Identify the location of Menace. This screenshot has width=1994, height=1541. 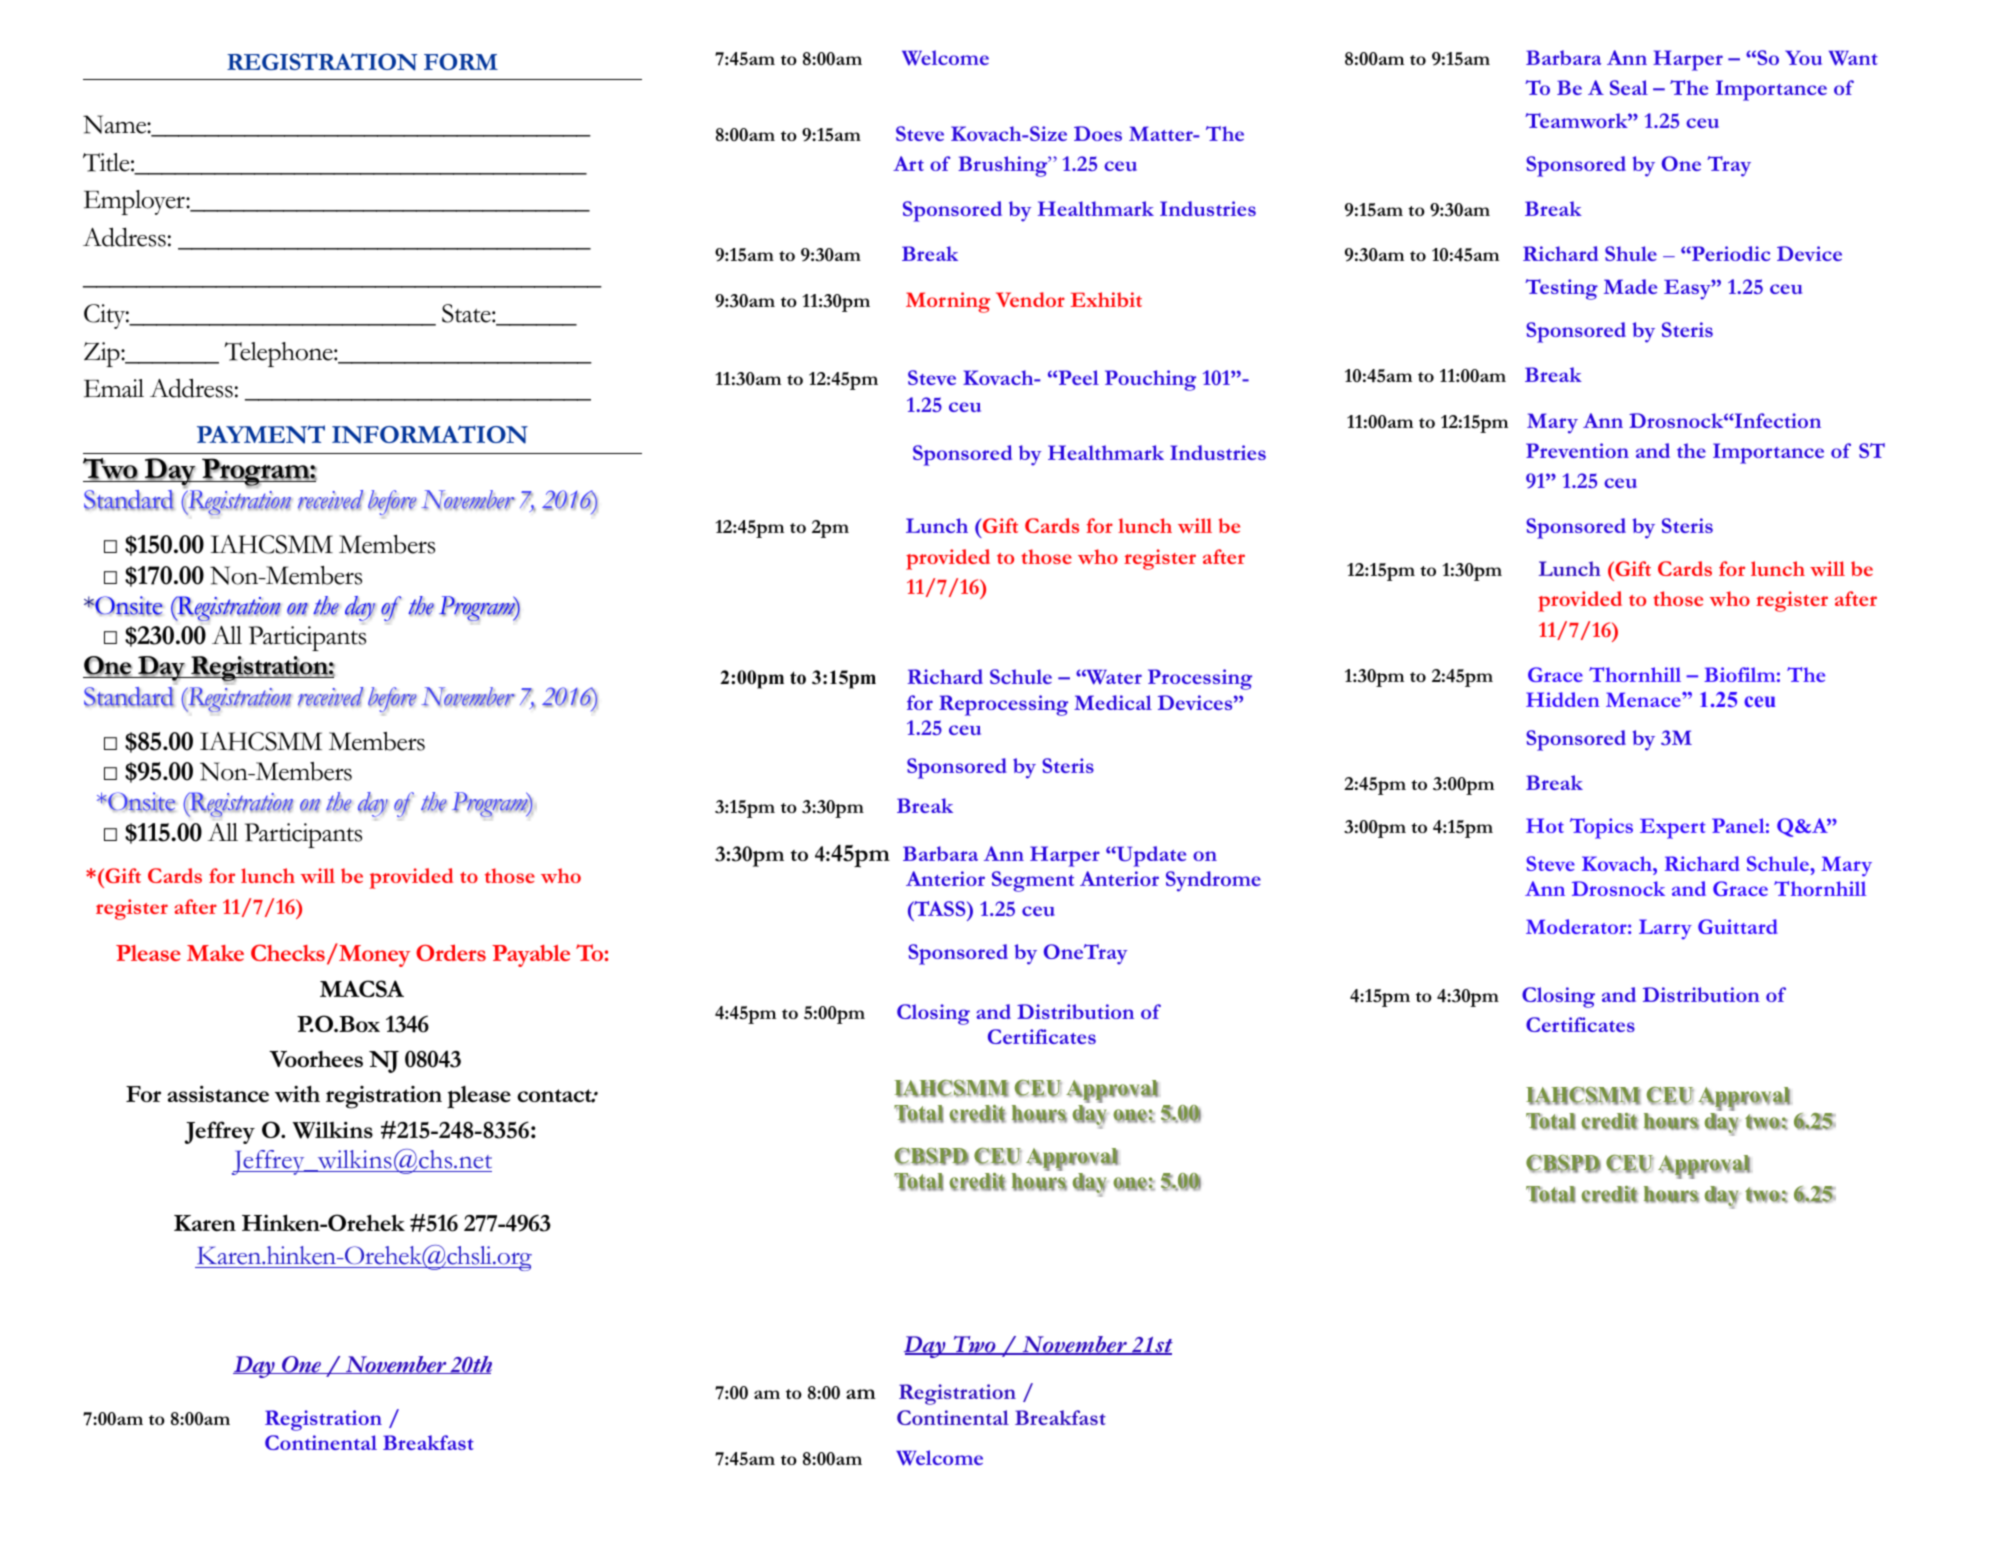
(1644, 699).
